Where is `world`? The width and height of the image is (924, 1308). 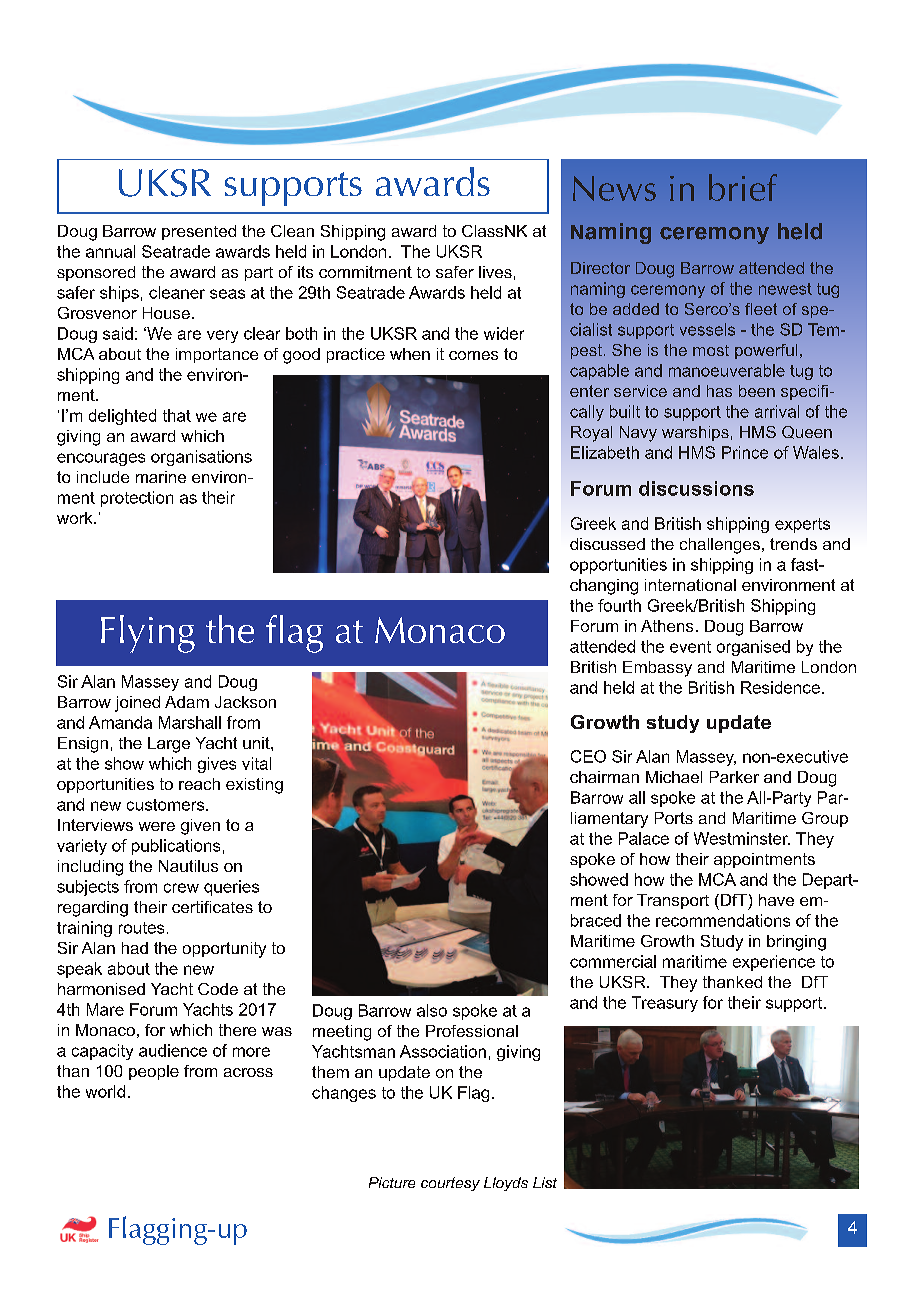 world is located at coordinates (105, 1091).
